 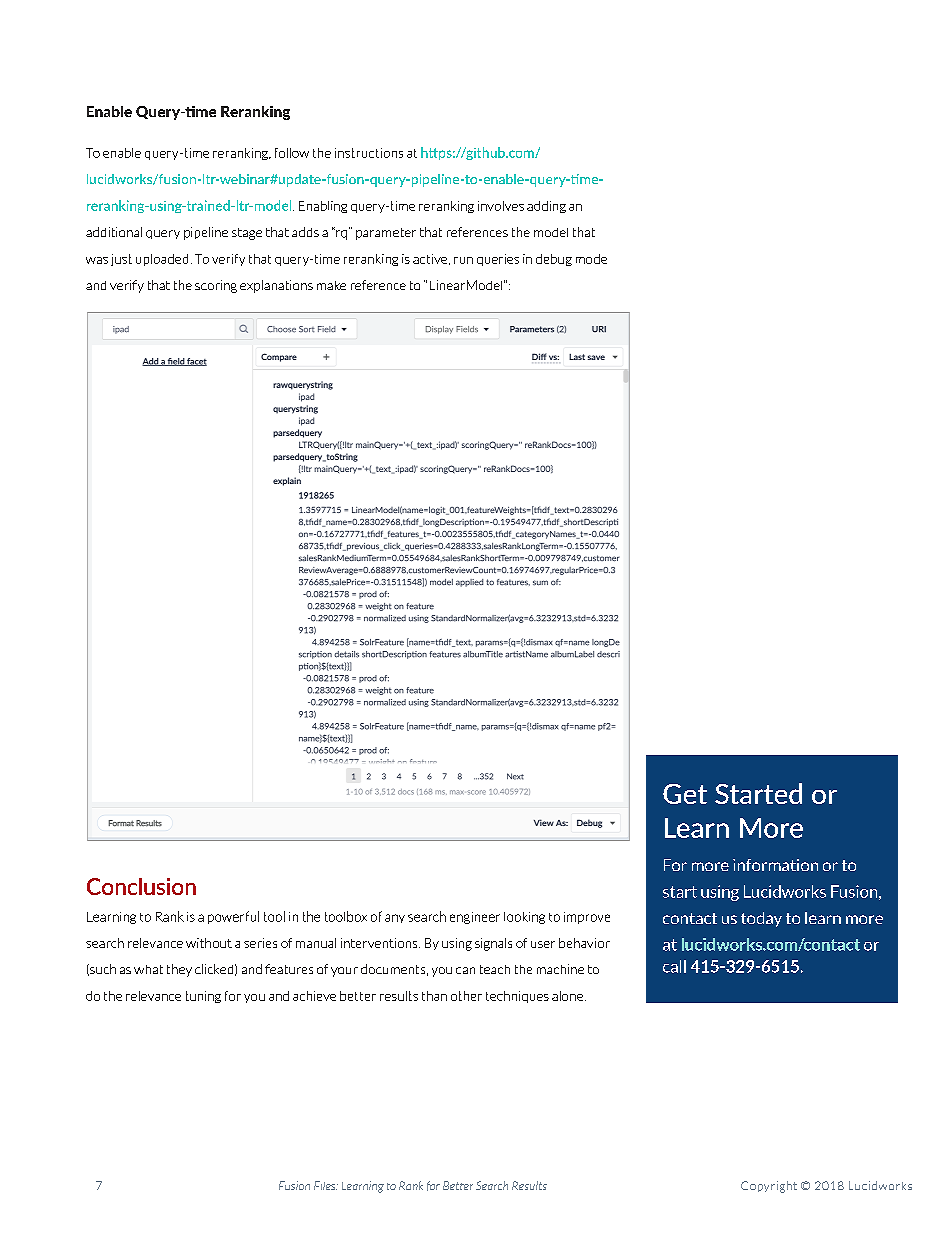 What do you see at coordinates (326, 1185) in the image?
I see `Files` at bounding box center [326, 1185].
